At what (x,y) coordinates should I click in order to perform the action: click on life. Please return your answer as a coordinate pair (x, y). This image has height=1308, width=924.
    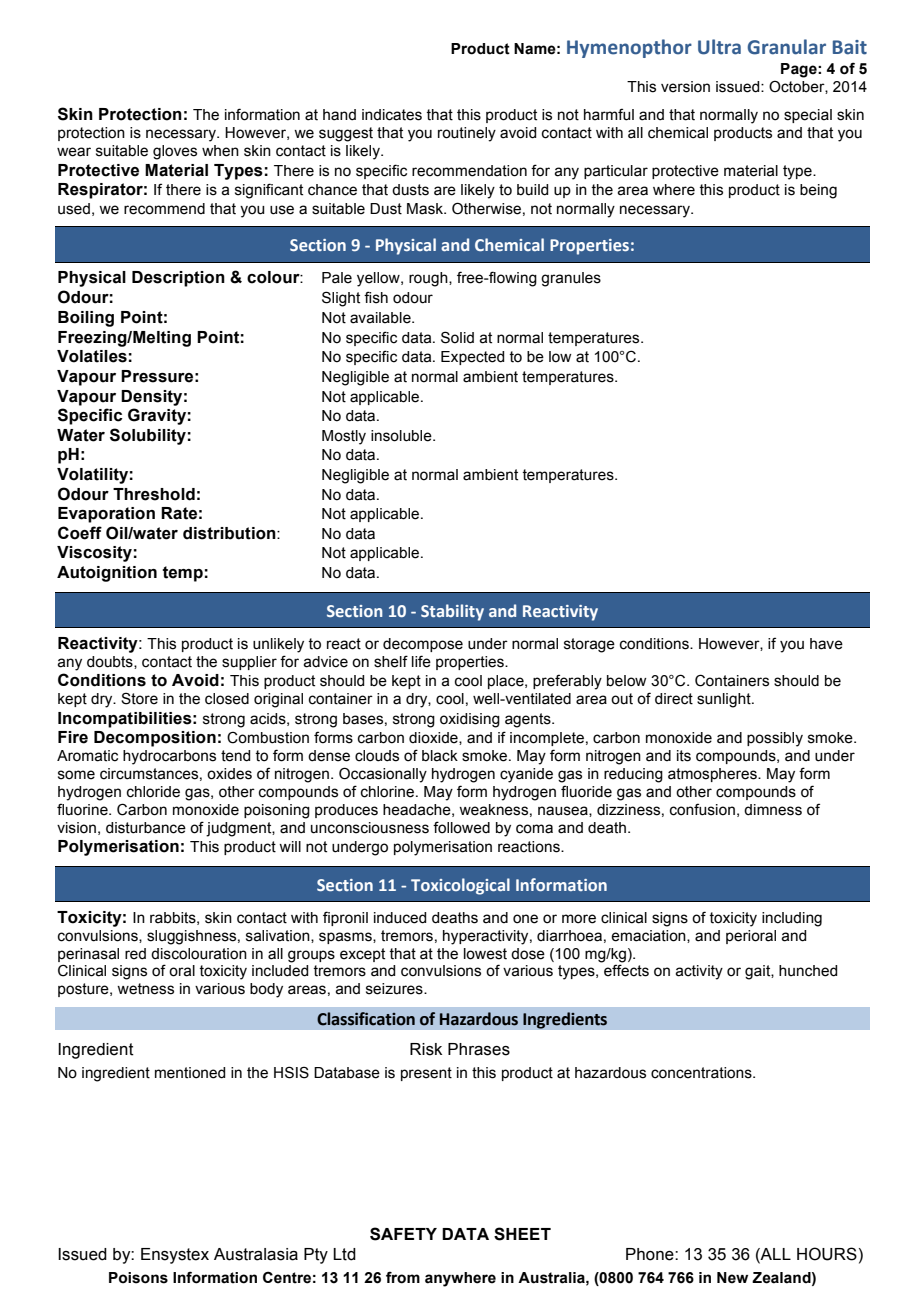
    Looking at the image, I should click on (421, 661).
